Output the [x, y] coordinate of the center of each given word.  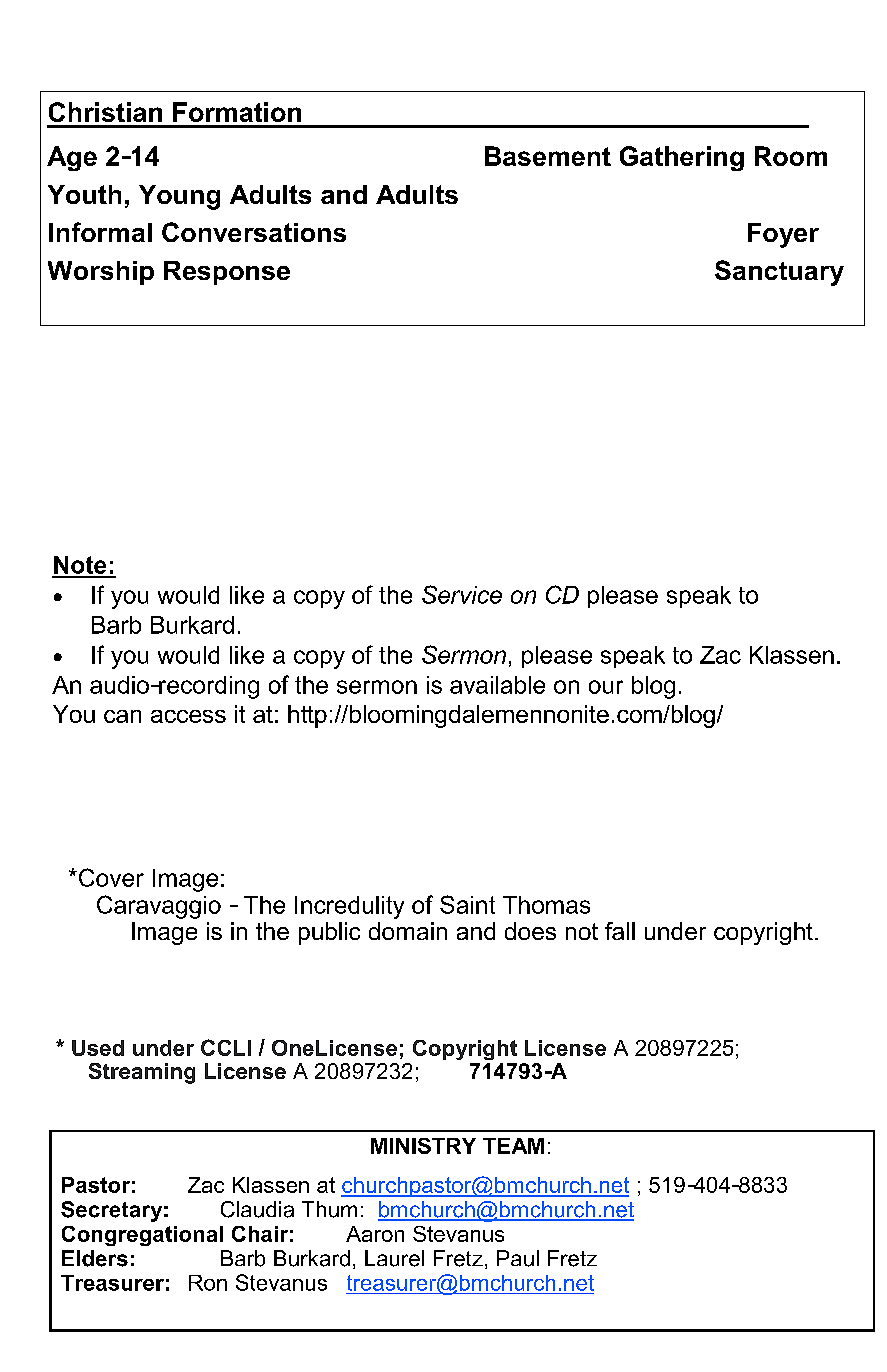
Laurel [394, 1258]
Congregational [142, 1236]
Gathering [682, 158]
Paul [518, 1258]
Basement [548, 156]
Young [179, 197]
